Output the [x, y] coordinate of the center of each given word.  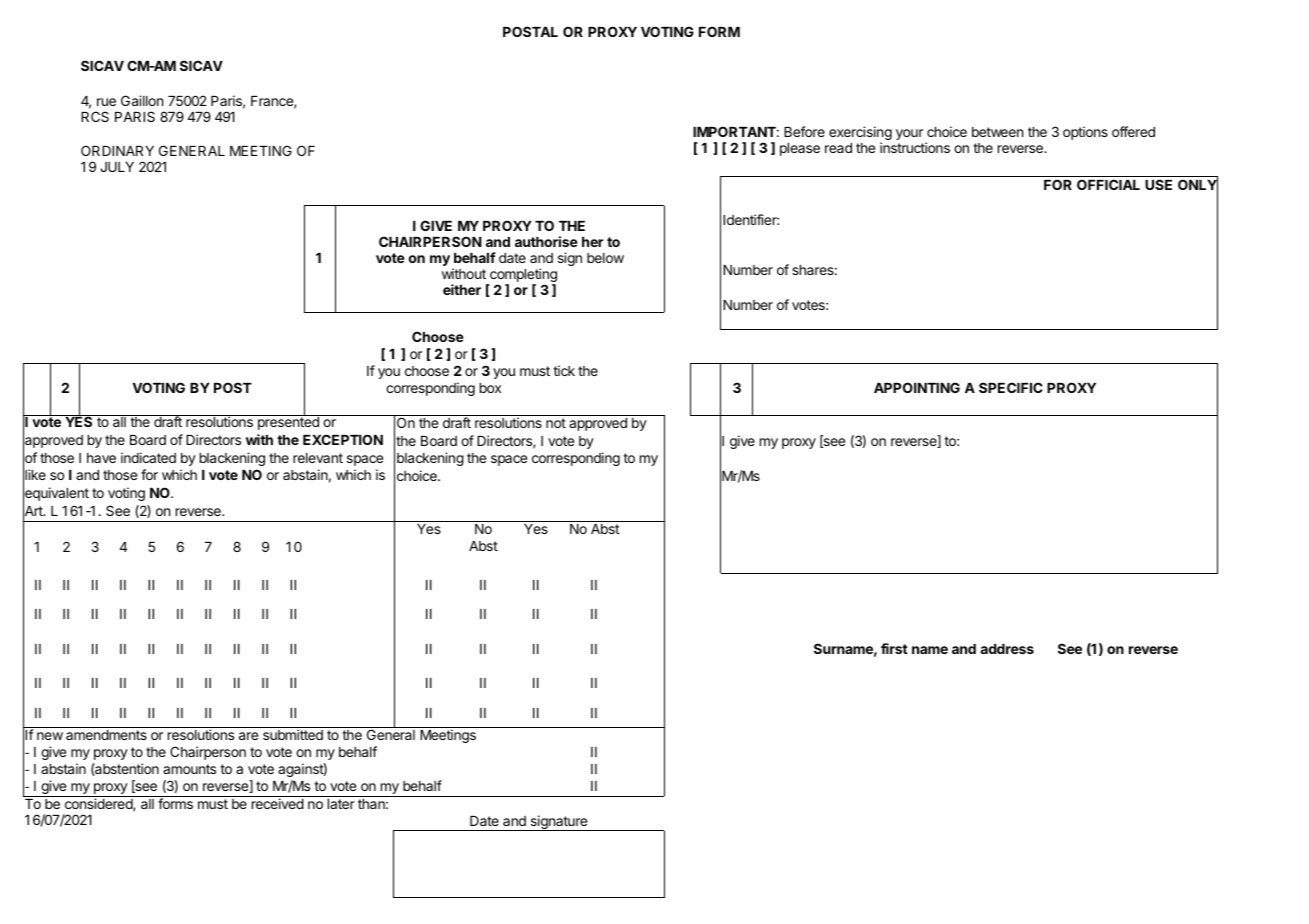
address [1007, 649]
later [341, 804]
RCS [95, 116]
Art [34, 511]
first [894, 648]
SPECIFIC [1011, 387]
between [997, 132]
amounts [189, 769]
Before [804, 131]
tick [564, 370]
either [462, 289]
